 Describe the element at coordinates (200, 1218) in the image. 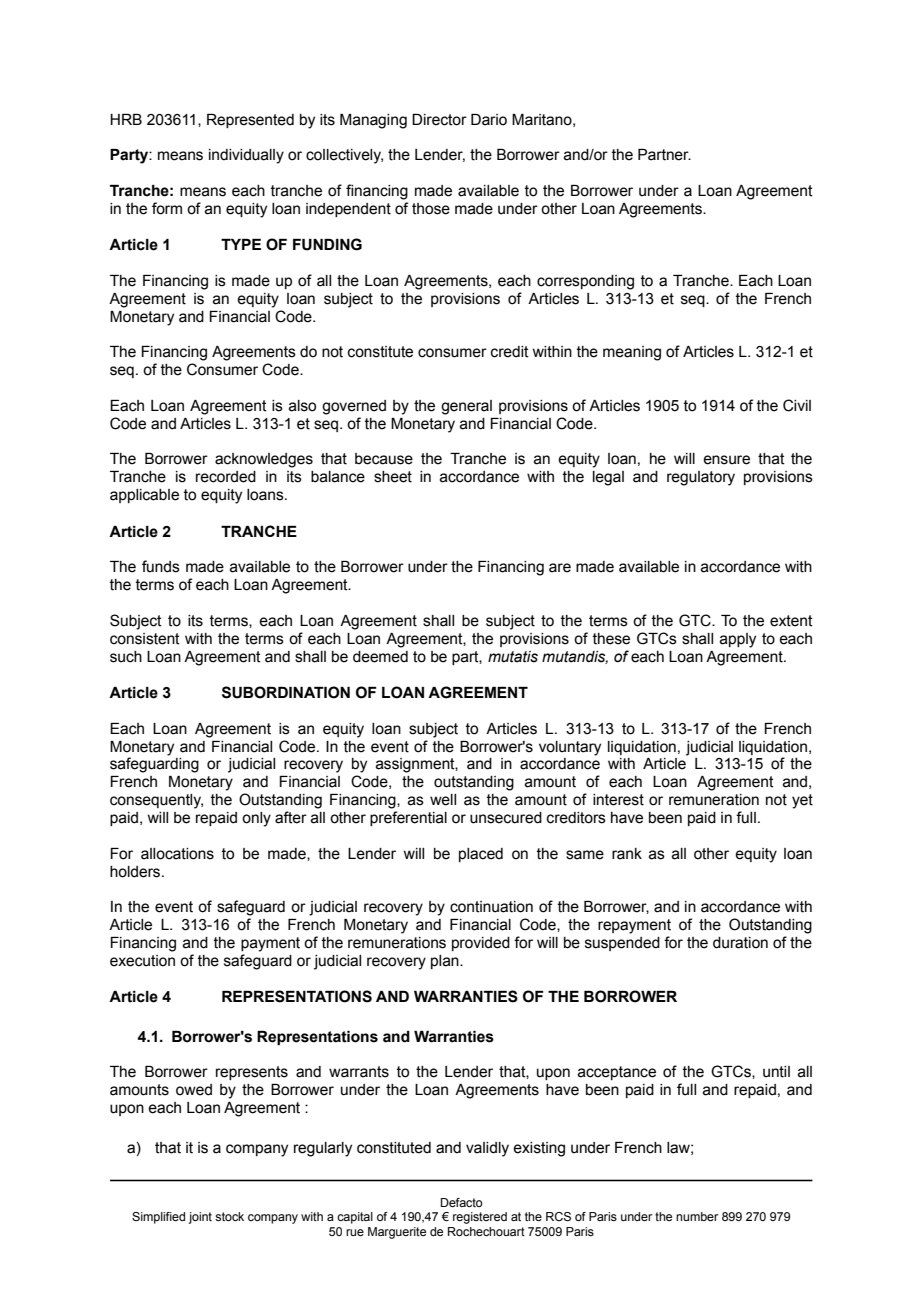

I see `joint` at that location.
